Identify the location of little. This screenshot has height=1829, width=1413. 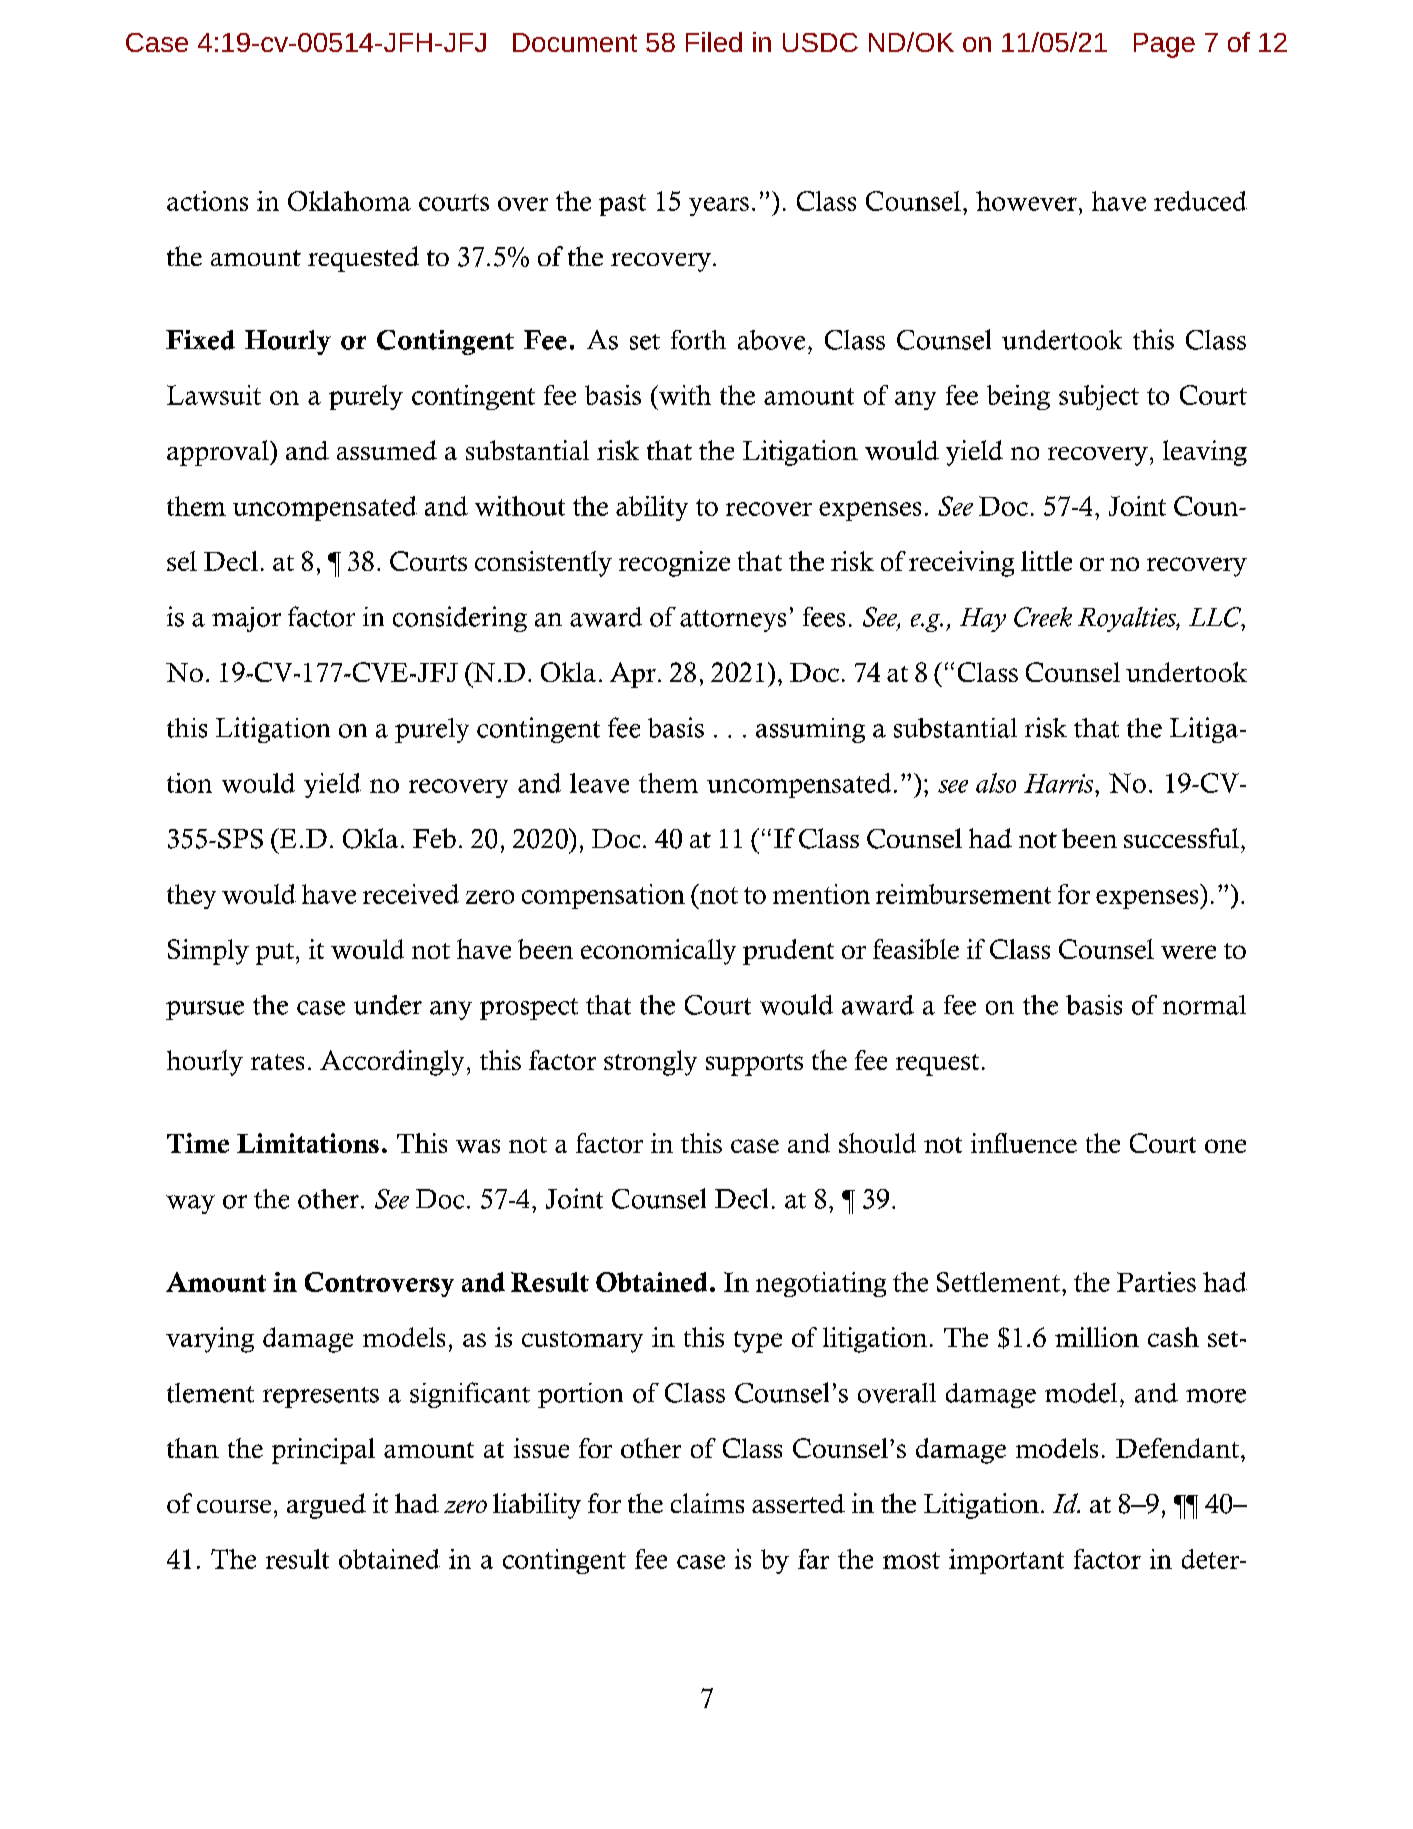
(1046, 561).
